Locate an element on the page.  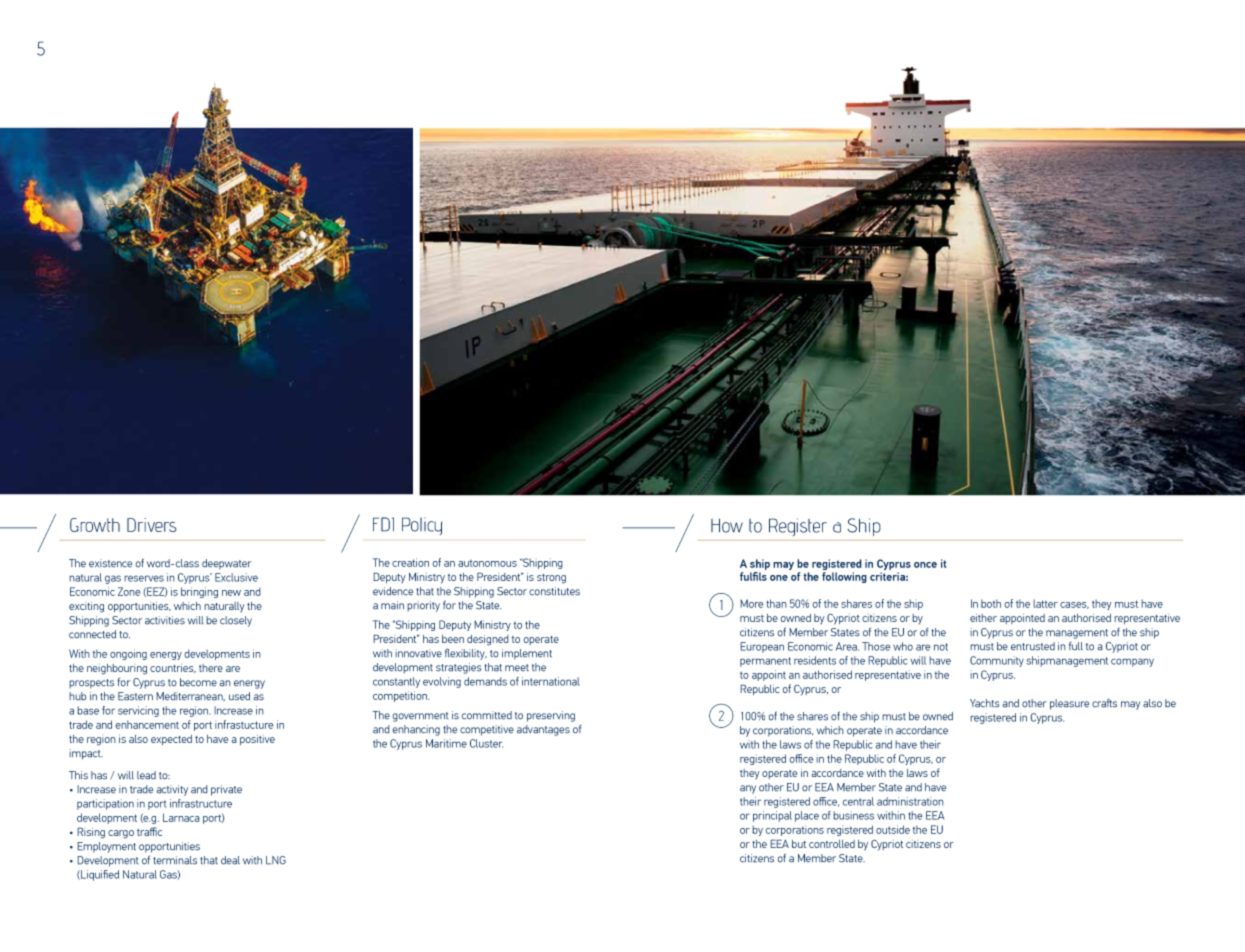
advantages is located at coordinates (543, 730).
